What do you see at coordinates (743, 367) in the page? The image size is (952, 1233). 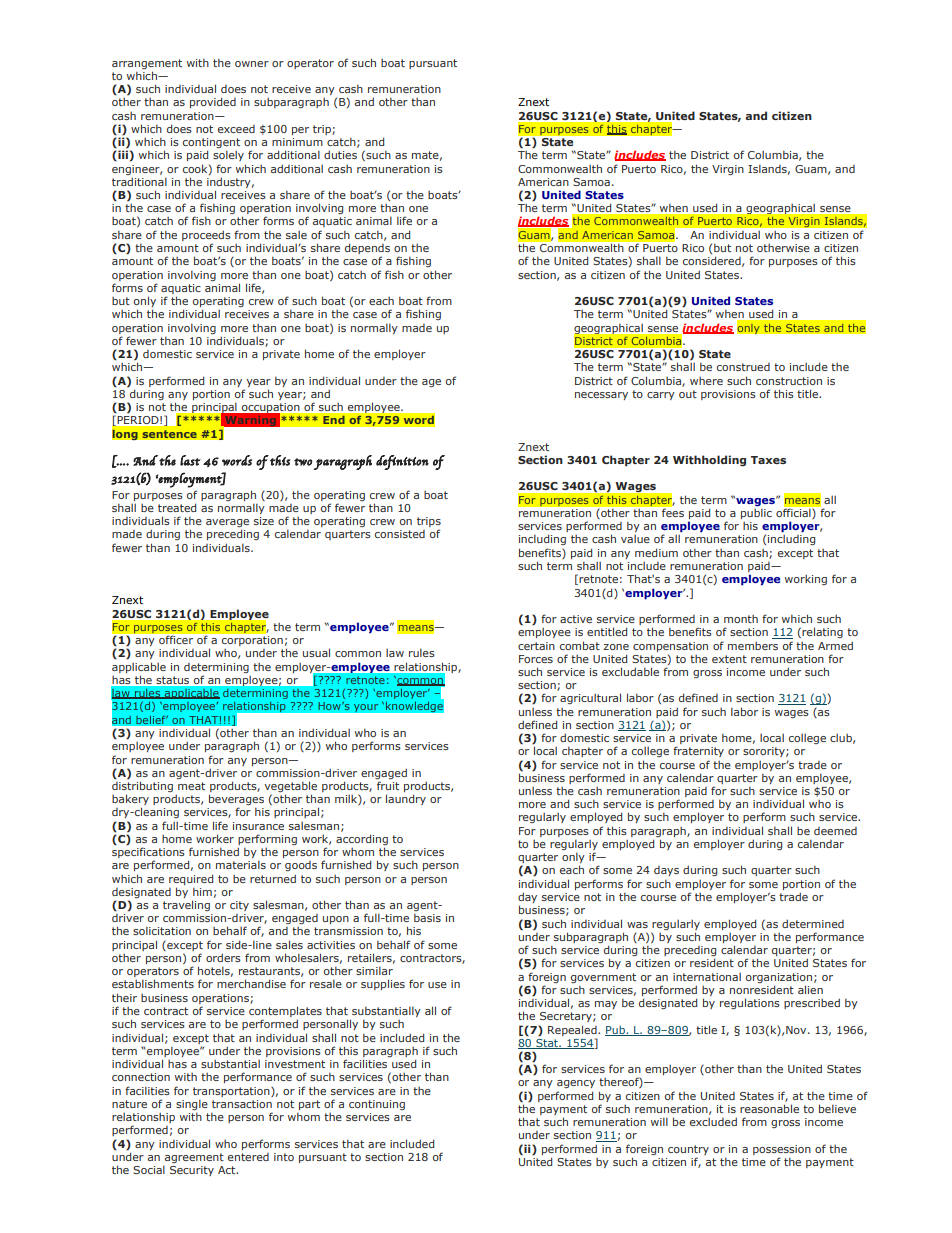 I see `construed` at bounding box center [743, 367].
